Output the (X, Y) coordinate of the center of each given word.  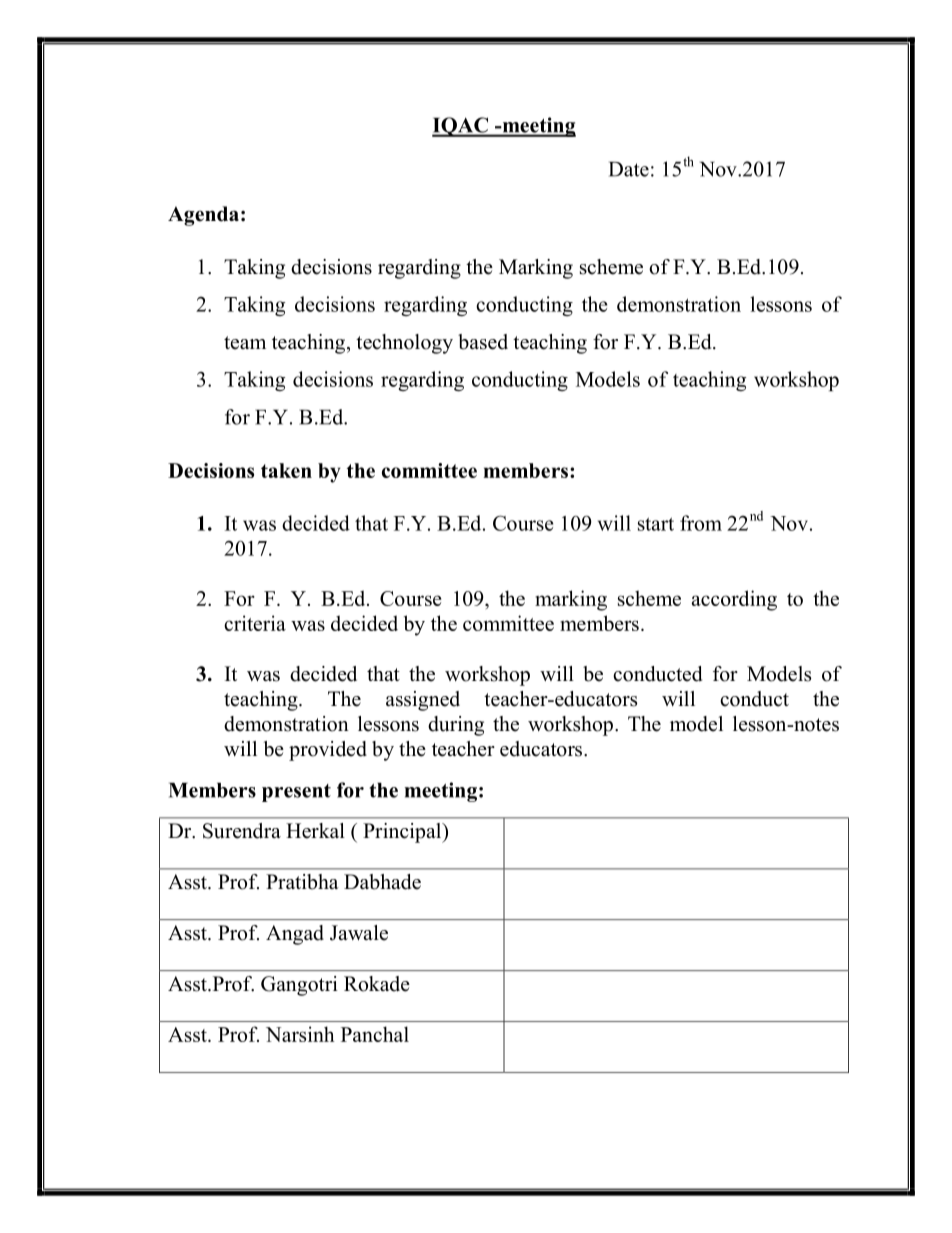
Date (629, 169)
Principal (403, 833)
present (296, 793)
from (701, 523)
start (656, 524)
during (456, 726)
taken (286, 470)
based (483, 342)
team (245, 343)
